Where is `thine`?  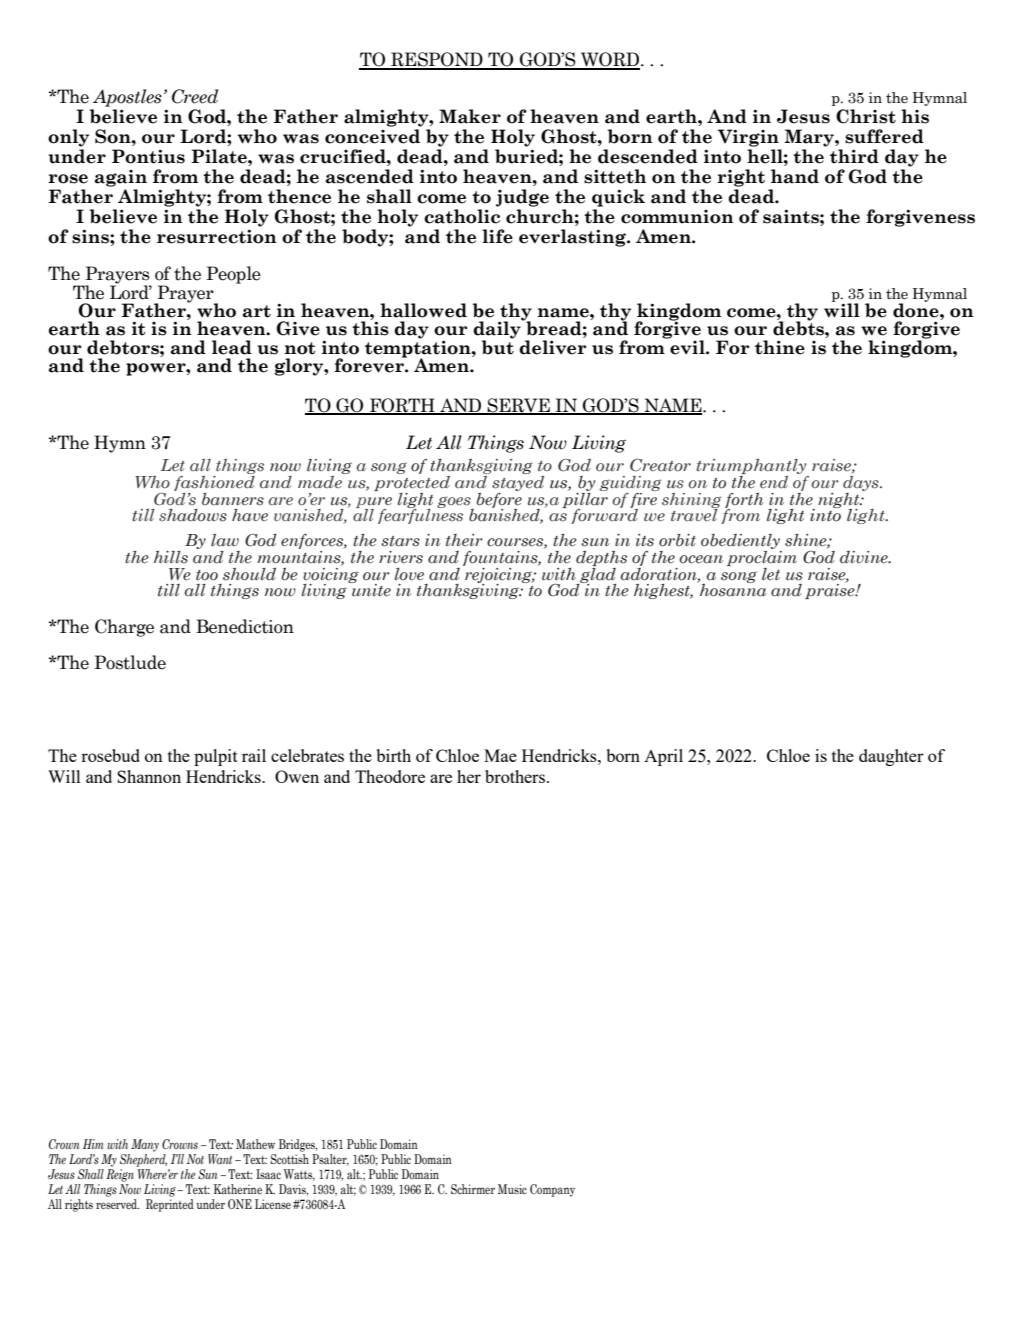
thine is located at coordinates (780, 347).
